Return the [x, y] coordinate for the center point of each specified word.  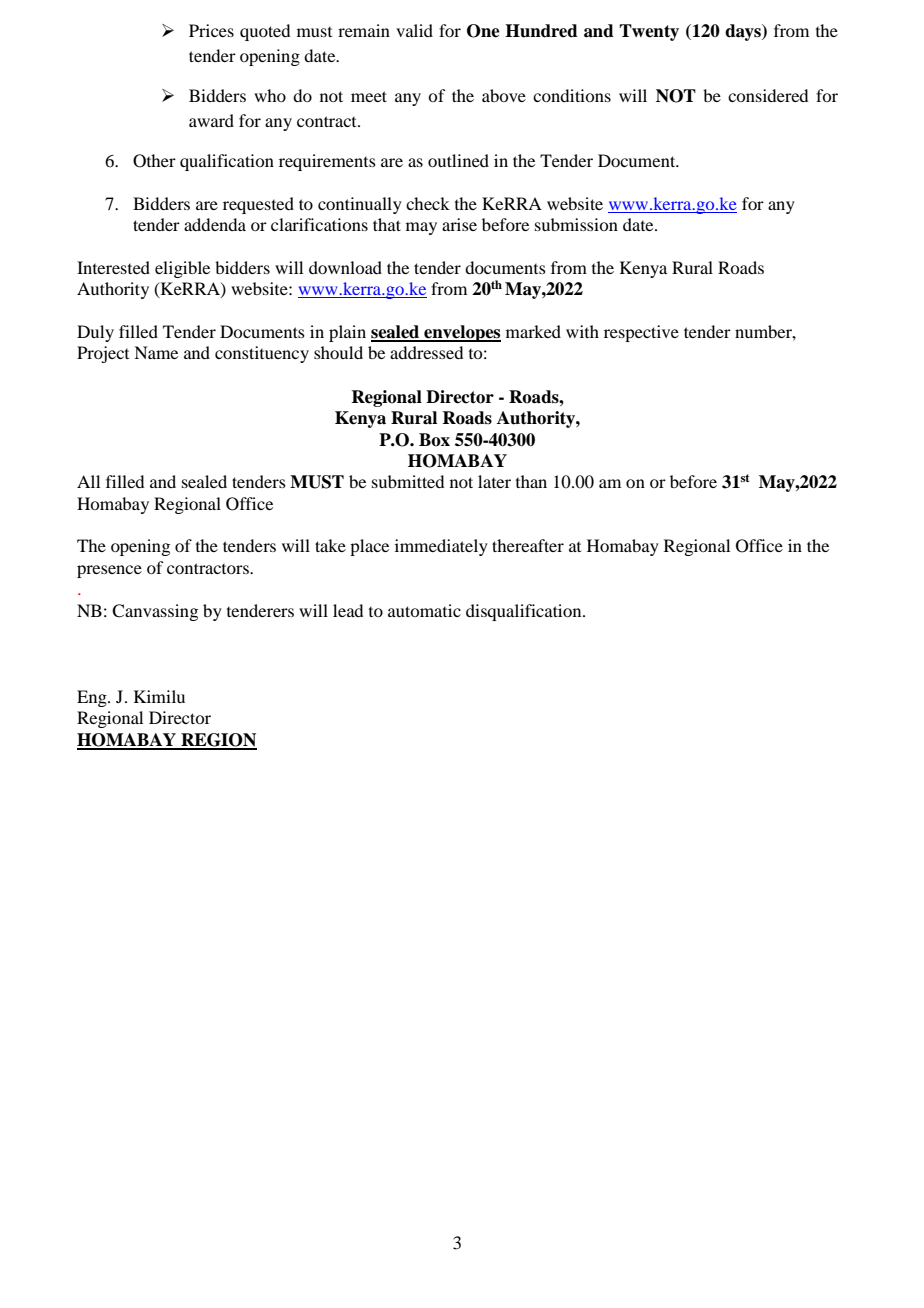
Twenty [649, 32]
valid [414, 30]
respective [641, 333]
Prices [211, 30]
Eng [93, 698]
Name [156, 352]
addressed [426, 352]
